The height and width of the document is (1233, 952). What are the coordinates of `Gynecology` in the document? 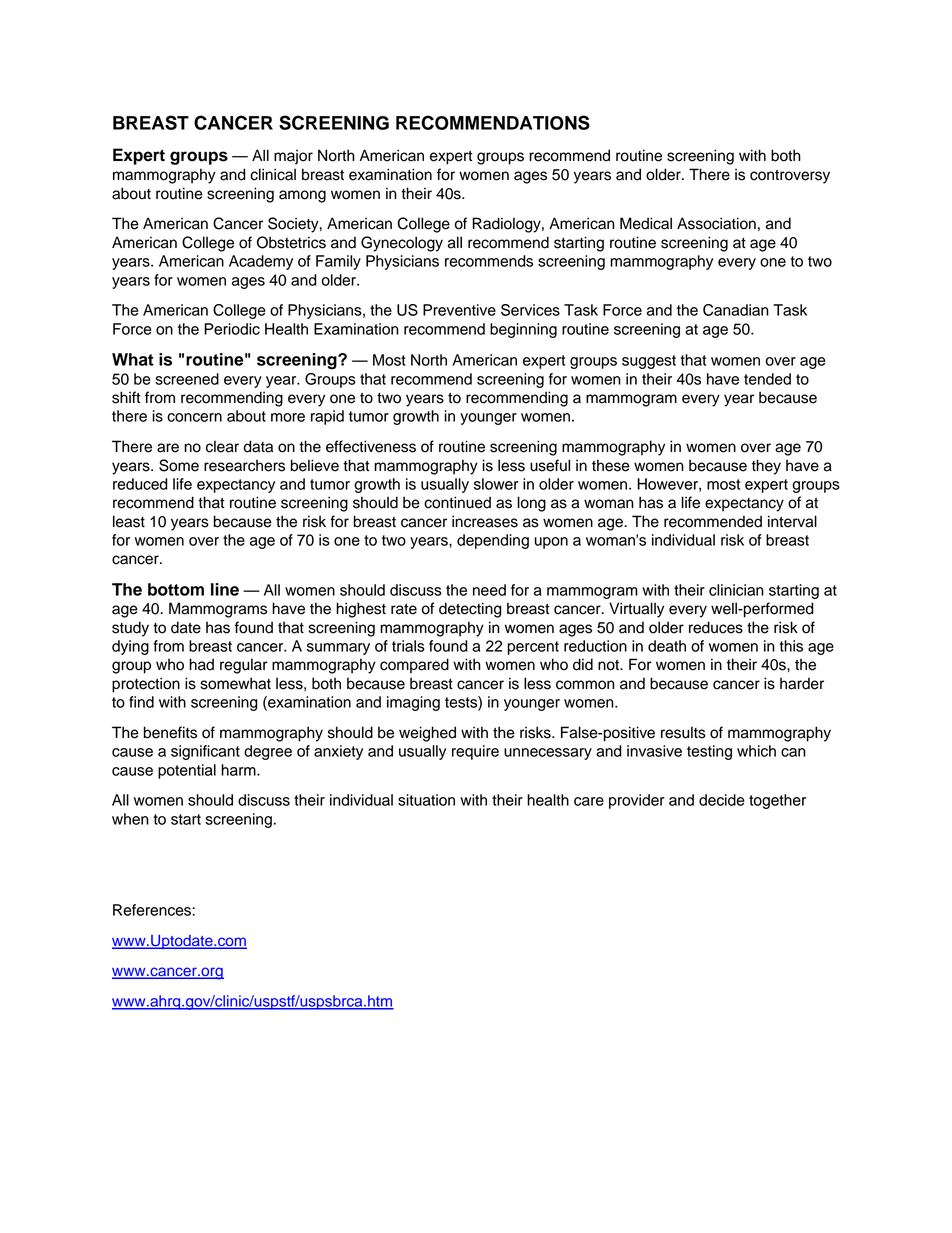 It's located at (402, 244).
